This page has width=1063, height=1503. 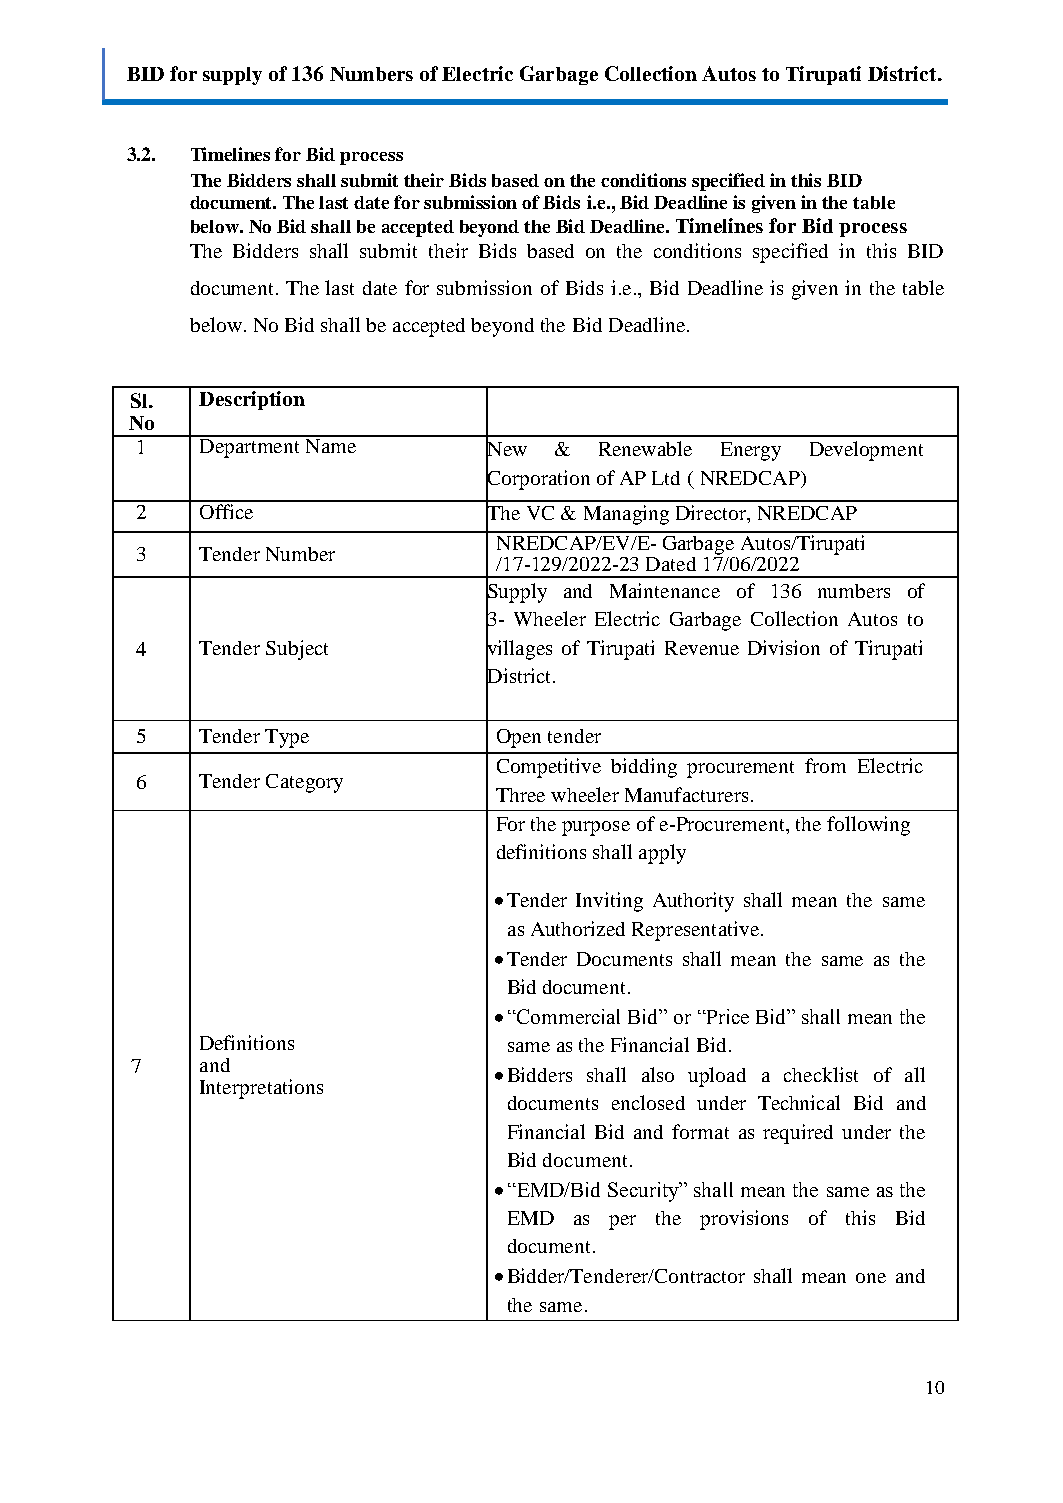 I want to click on Corporation, so click(x=538, y=480).
